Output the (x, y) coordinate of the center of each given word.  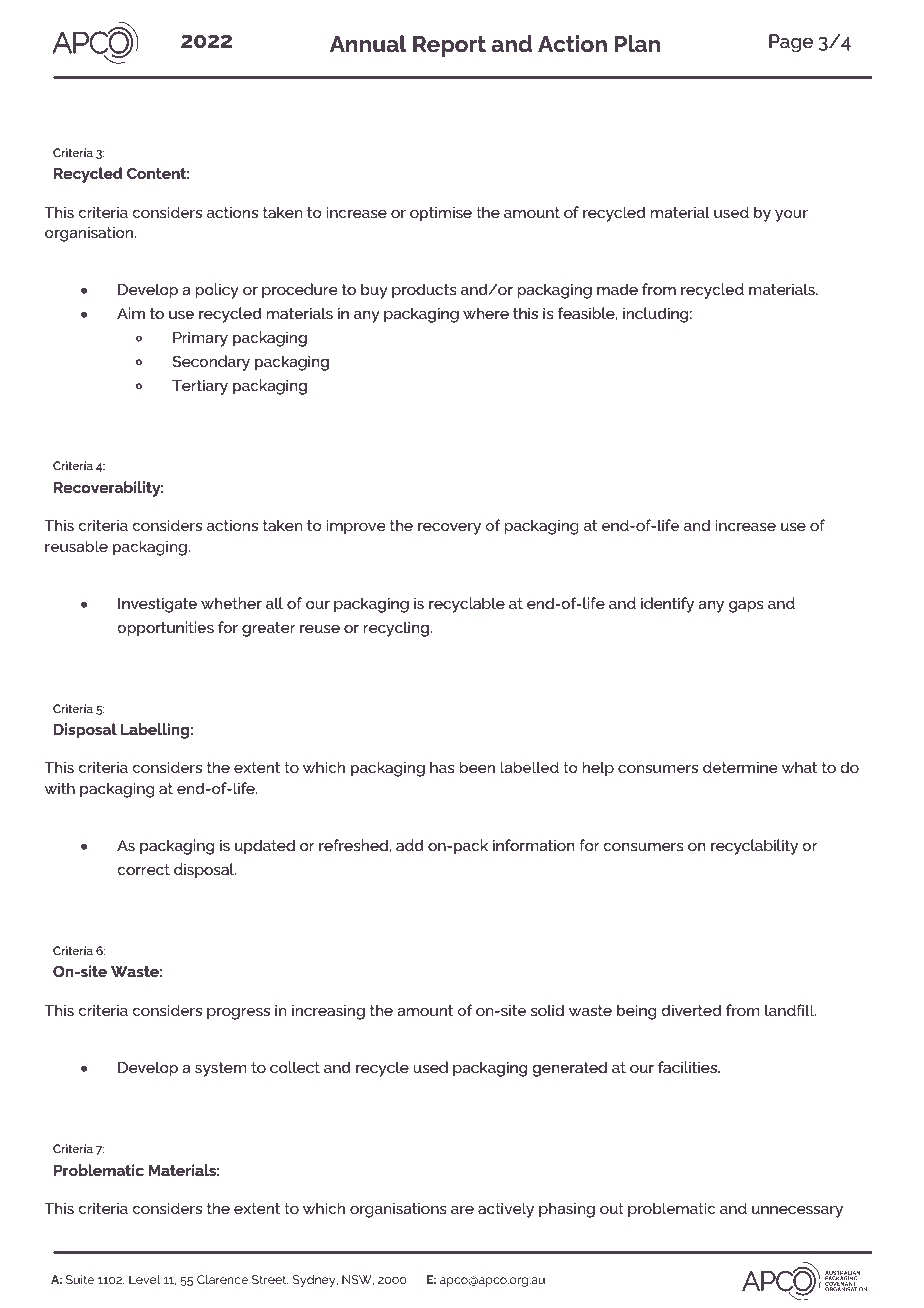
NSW (358, 1280)
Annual (368, 43)
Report (449, 46)
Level (145, 1279)
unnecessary (797, 1212)
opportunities (166, 629)
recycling (396, 629)
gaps (746, 607)
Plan (637, 43)
